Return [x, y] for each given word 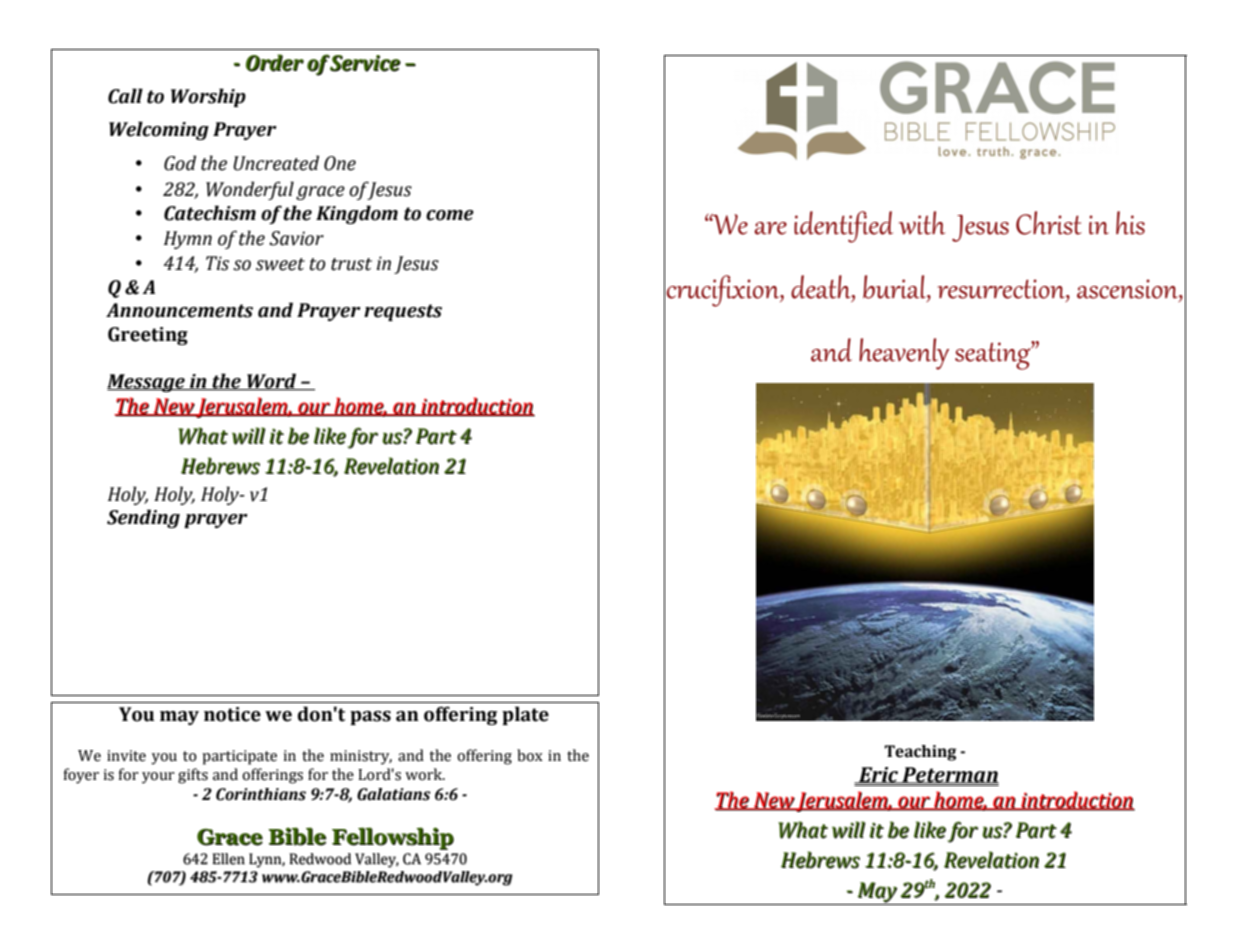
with [922, 223]
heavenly [904, 354]
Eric [879, 775]
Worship [208, 97]
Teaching [920, 753]
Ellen [228, 859]
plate [525, 715]
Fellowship [393, 838]
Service [365, 63]
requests [403, 312]
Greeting [148, 336]
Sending [143, 518]
